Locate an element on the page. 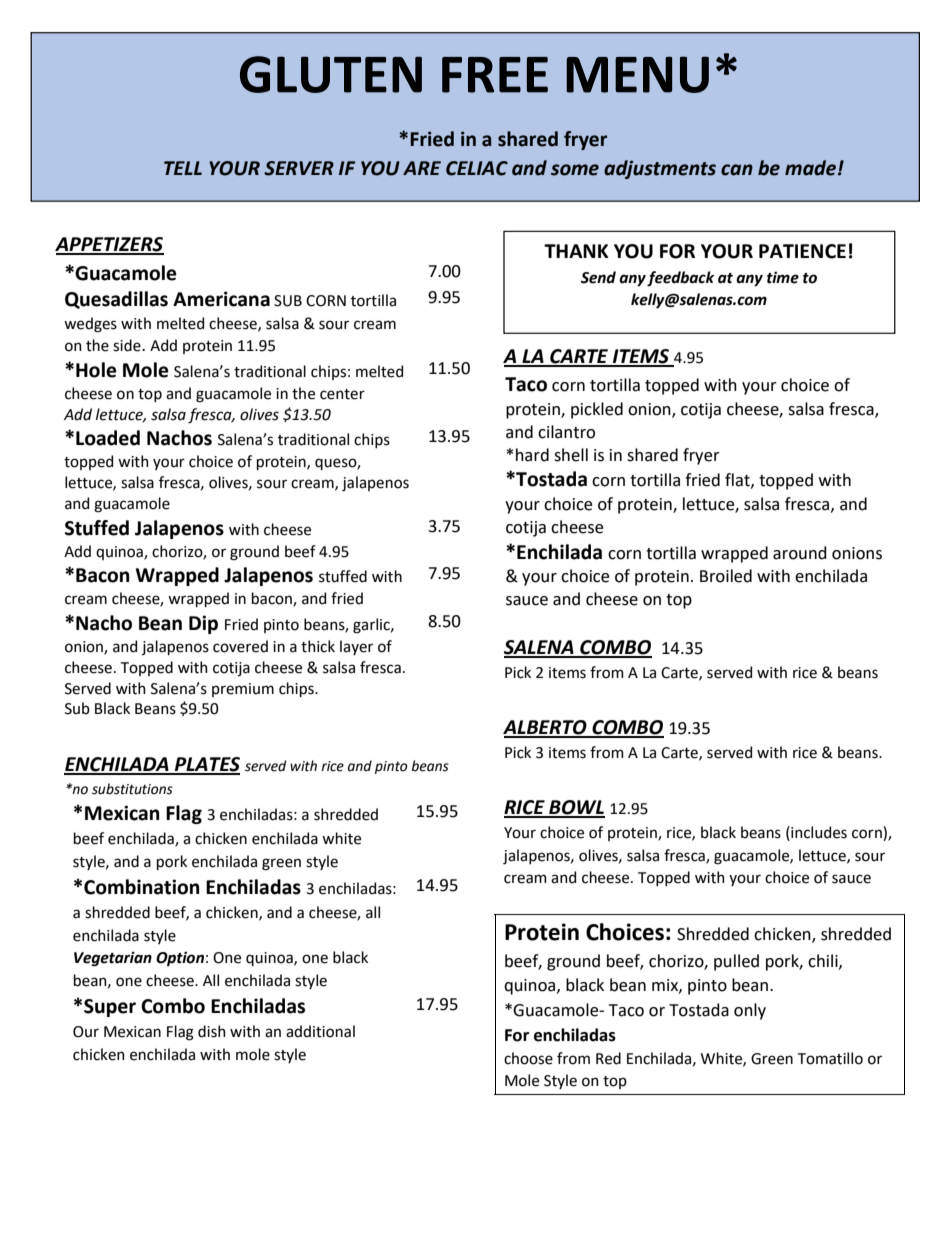 This image has height=1233, width=952. Broiled is located at coordinates (726, 576).
